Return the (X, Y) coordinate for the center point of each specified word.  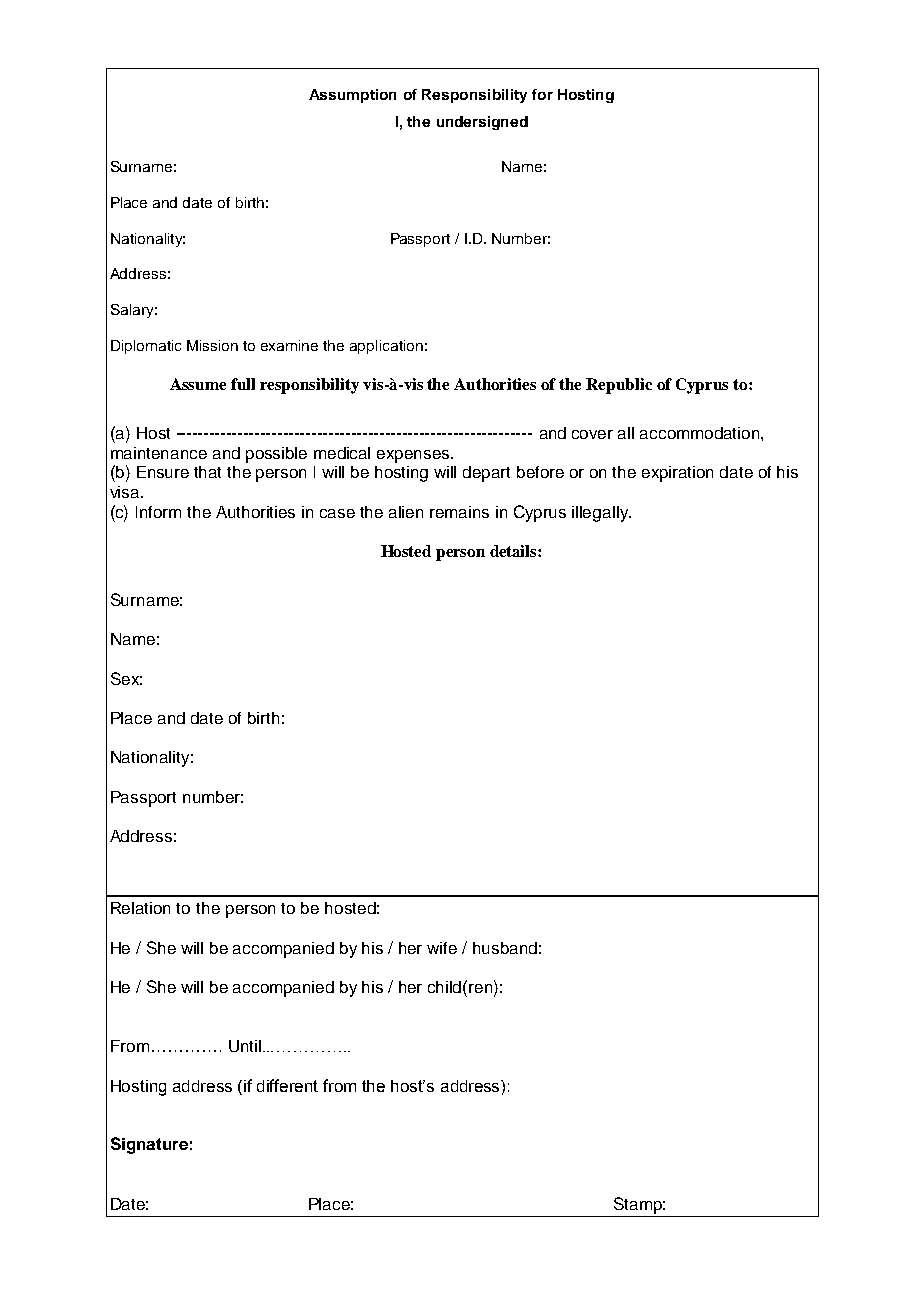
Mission (212, 345)
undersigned (482, 123)
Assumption (352, 96)
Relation (140, 908)
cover (592, 434)
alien (406, 512)
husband (505, 948)
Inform (158, 512)
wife (442, 948)
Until (245, 1046)
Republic (619, 386)
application (386, 347)
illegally (601, 514)
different (287, 1085)
